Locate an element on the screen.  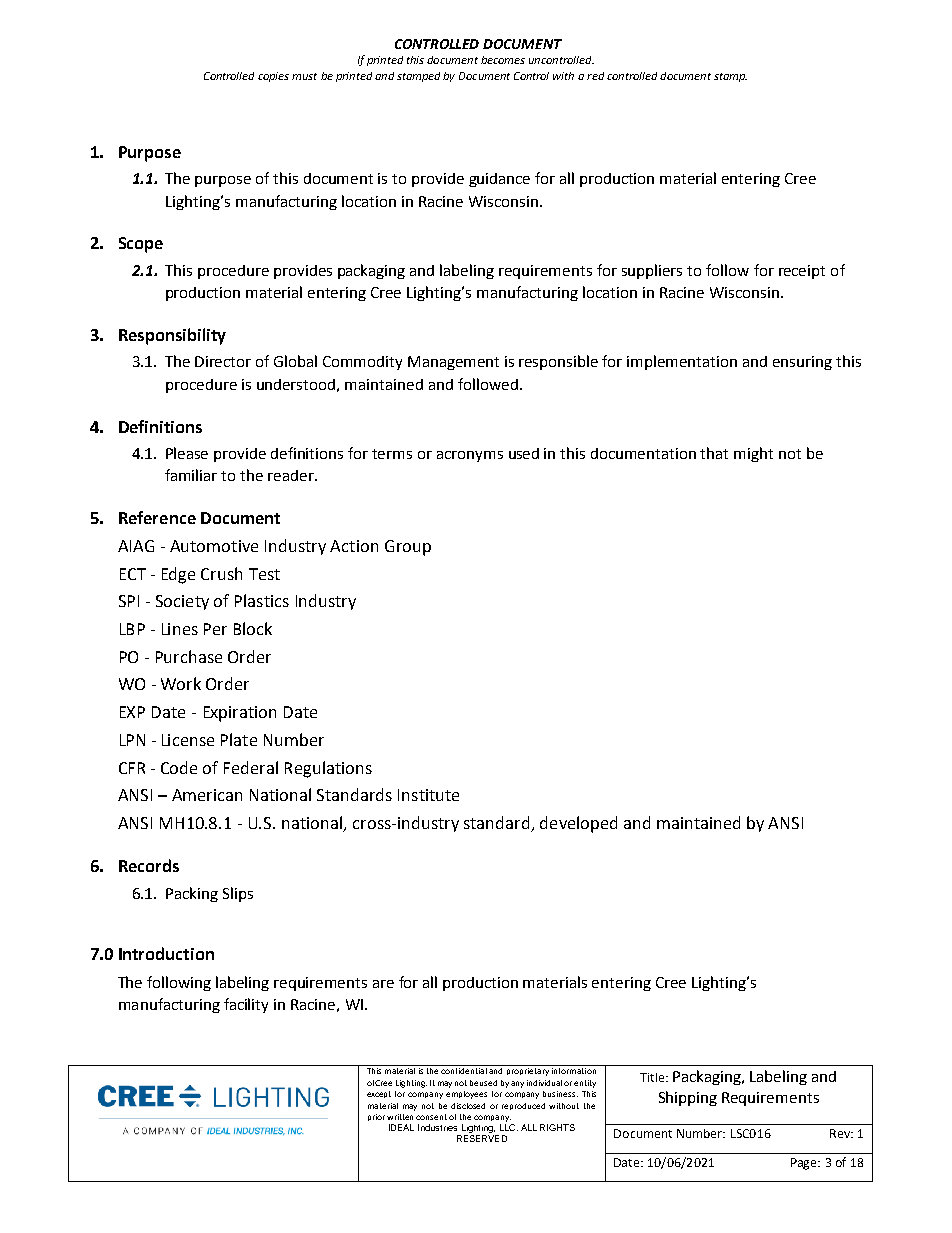
Per is located at coordinates (215, 629).
